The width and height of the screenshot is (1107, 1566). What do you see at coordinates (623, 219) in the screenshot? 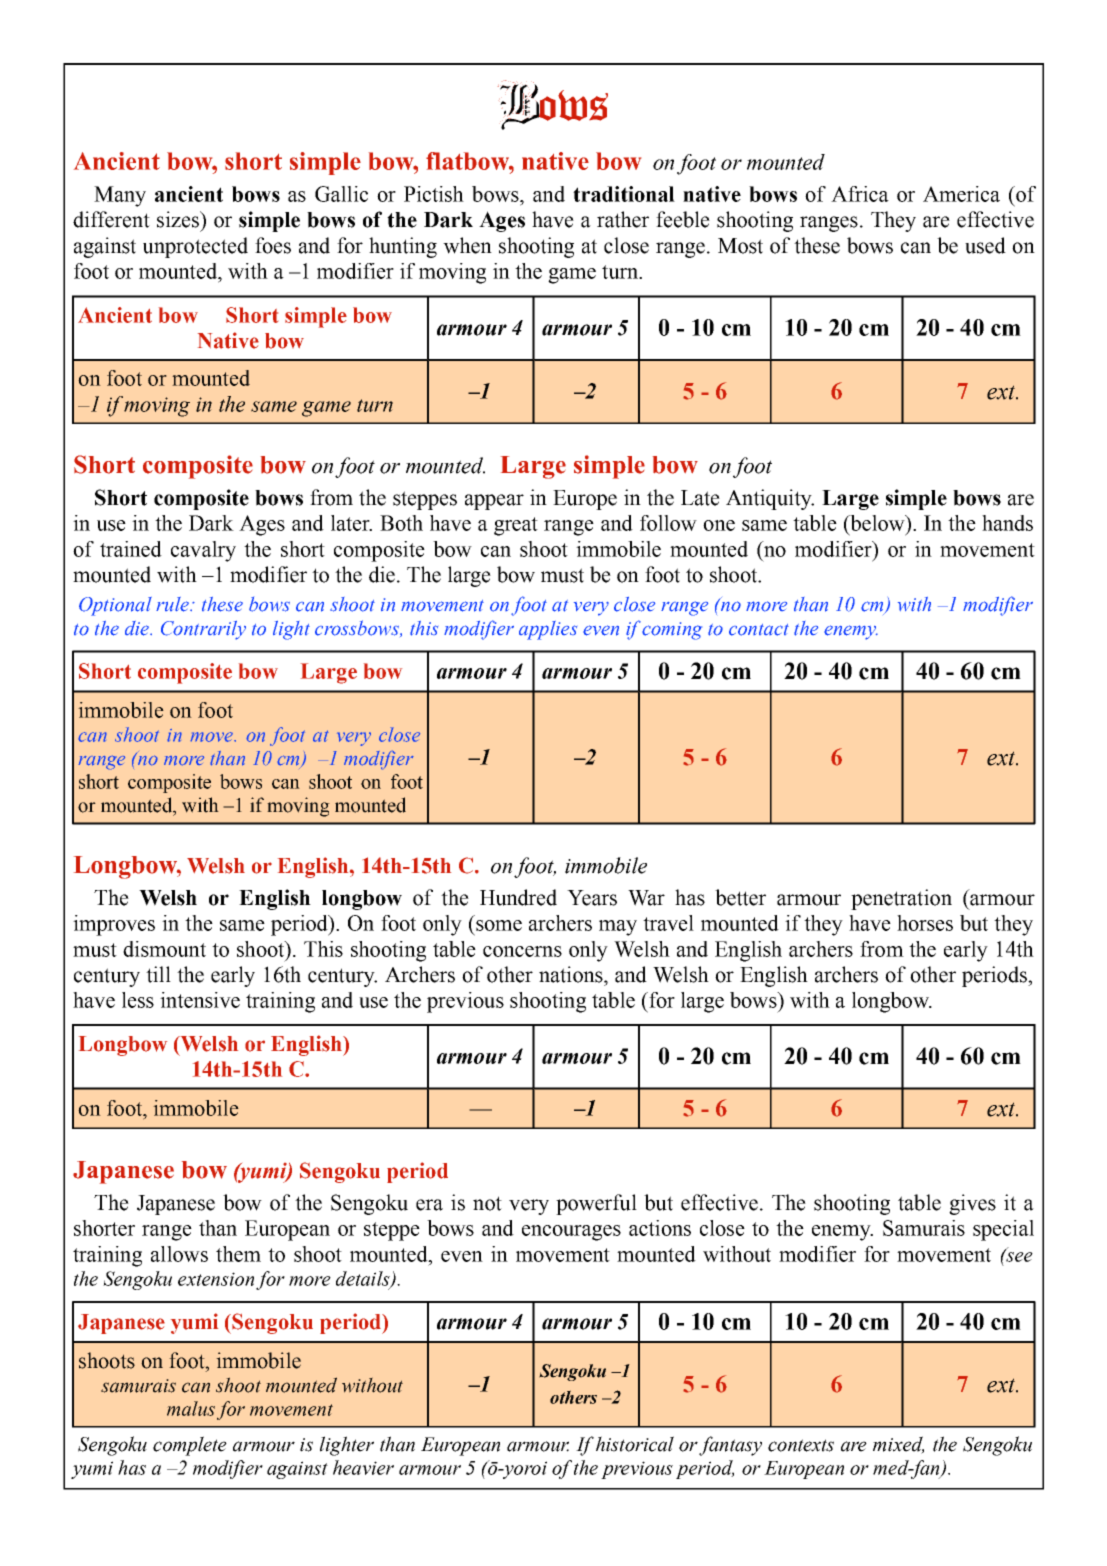
I see `rather` at bounding box center [623, 219].
